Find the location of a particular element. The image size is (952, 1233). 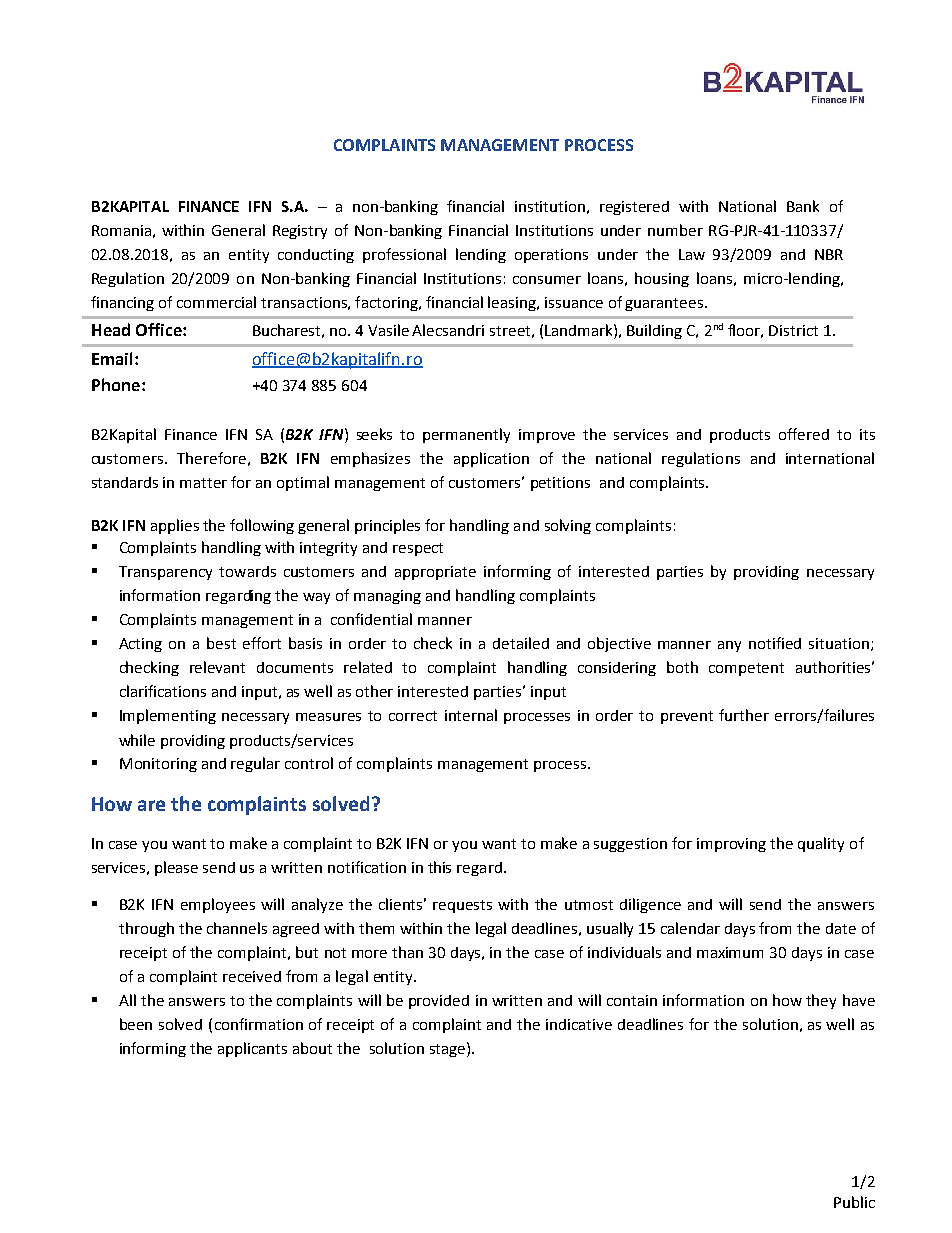

quality is located at coordinates (821, 844).
